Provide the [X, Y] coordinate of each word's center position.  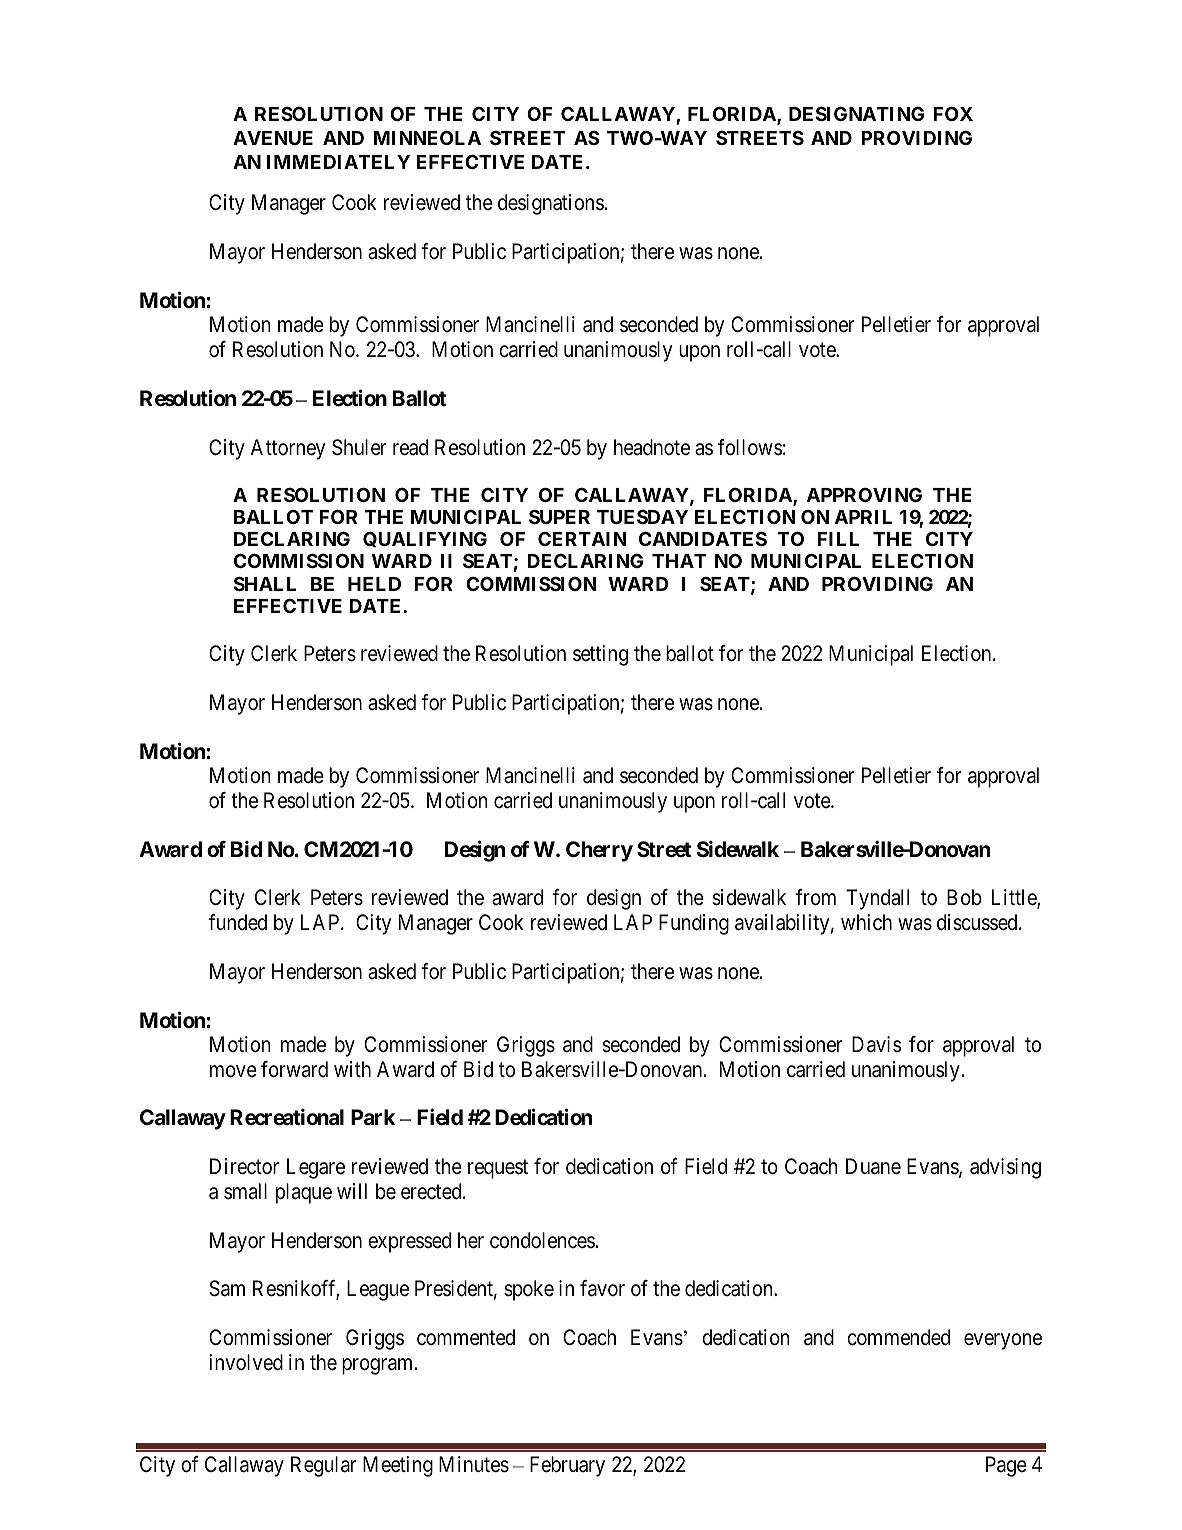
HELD [374, 584]
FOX [953, 113]
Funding [694, 924]
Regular [323, 1466]
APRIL [863, 517]
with [352, 1069]
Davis [877, 1044]
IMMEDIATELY [338, 162]
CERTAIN [582, 539]
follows [750, 447]
